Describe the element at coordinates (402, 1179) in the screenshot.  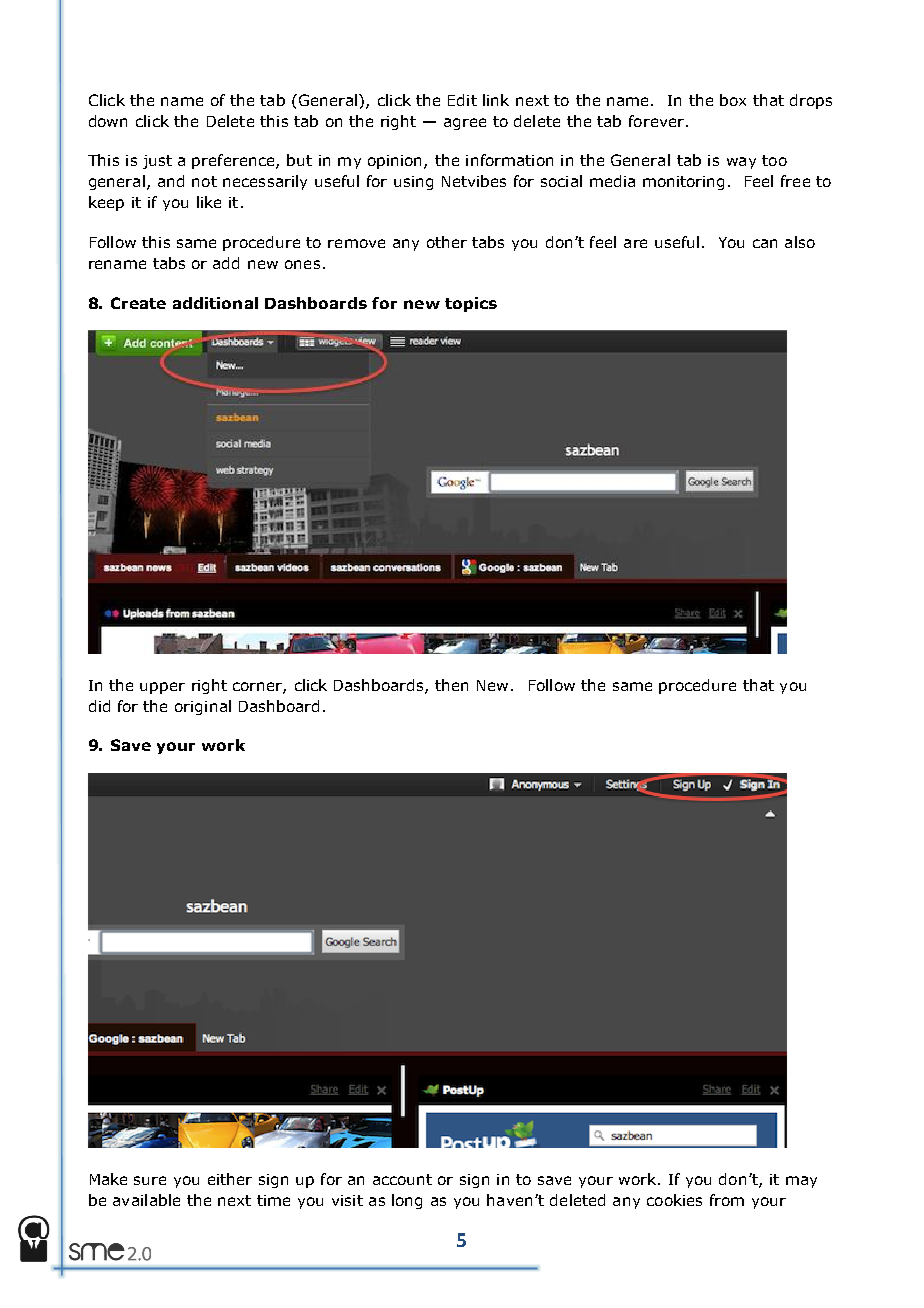
I see `account` at that location.
